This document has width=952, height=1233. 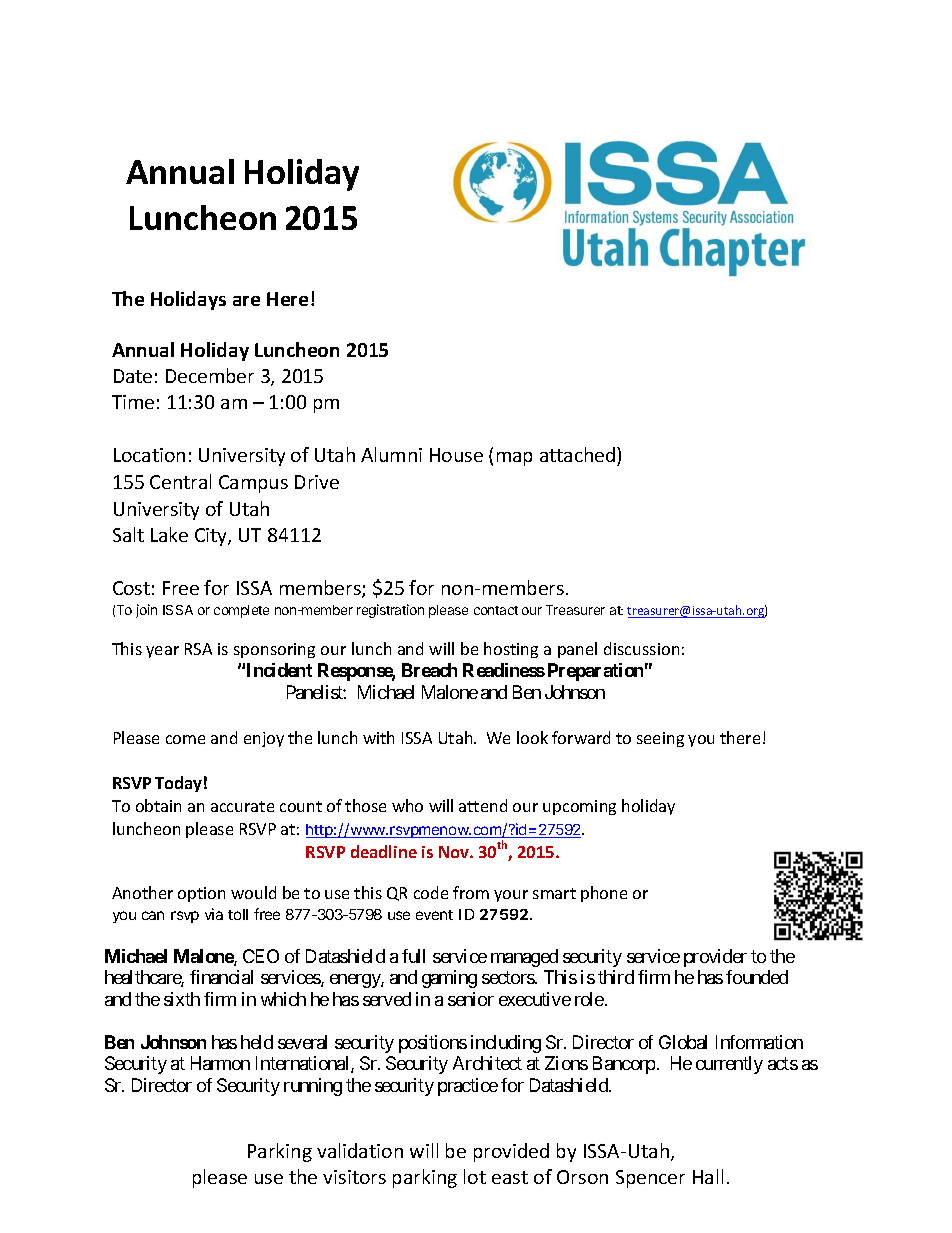 What do you see at coordinates (434, 915) in the document?
I see `event` at bounding box center [434, 915].
